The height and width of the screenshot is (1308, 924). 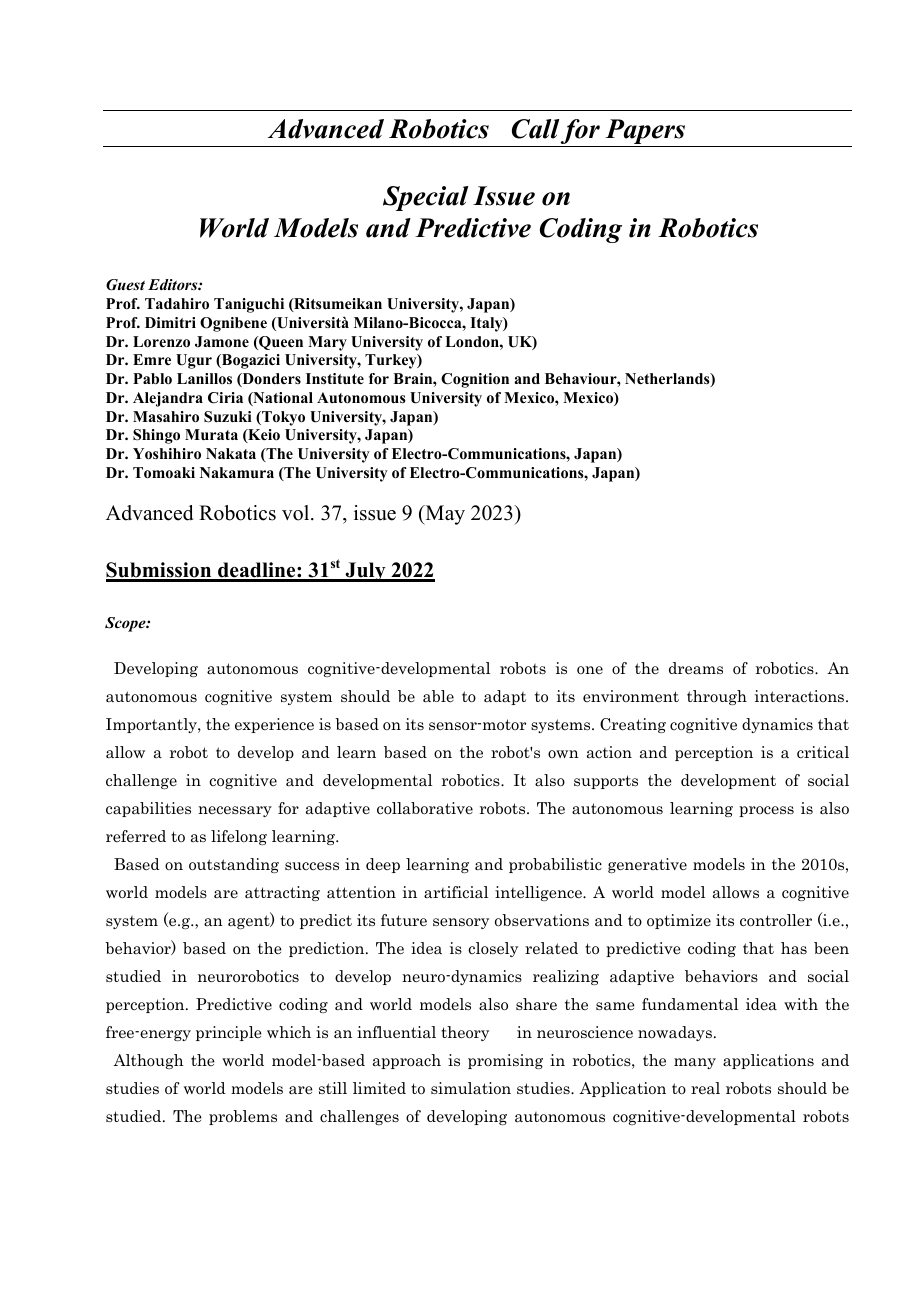 What do you see at coordinates (152, 725) in the screenshot?
I see `Importantly` at bounding box center [152, 725].
